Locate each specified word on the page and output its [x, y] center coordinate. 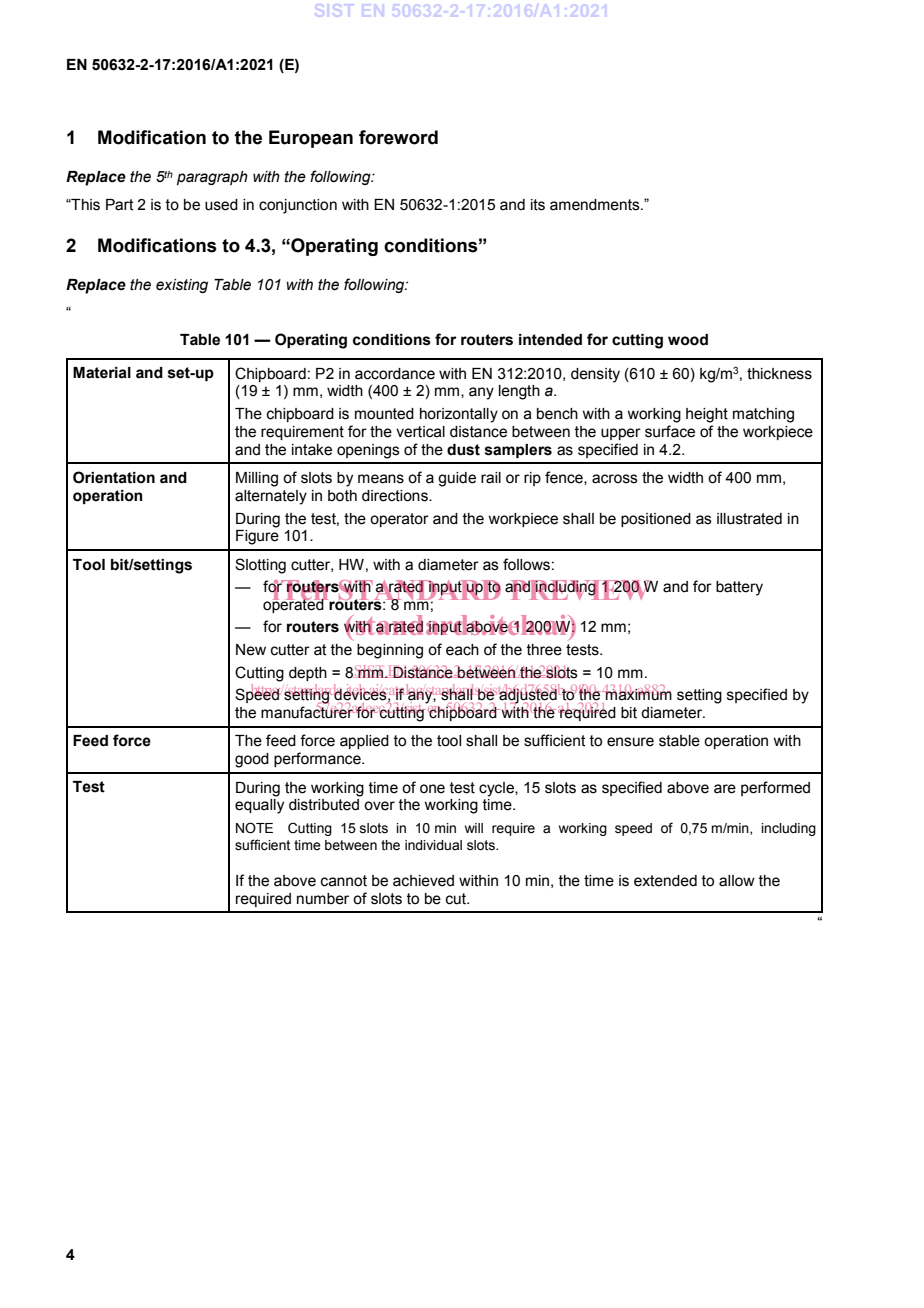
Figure [257, 537]
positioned [656, 520]
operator [399, 520]
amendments [596, 205]
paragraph [212, 178]
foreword [398, 137]
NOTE [254, 828]
